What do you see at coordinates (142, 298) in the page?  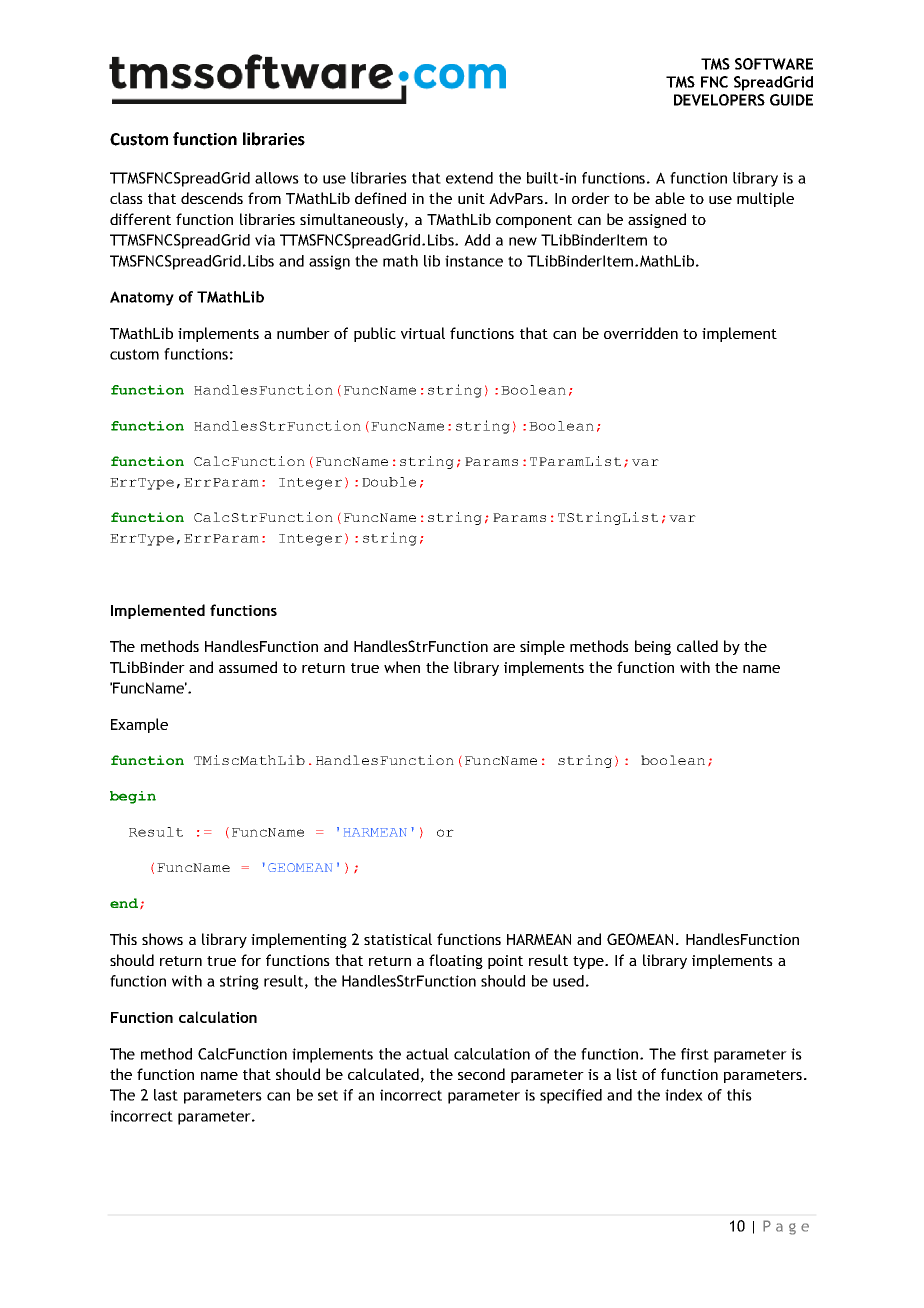 I see `Anatomy` at bounding box center [142, 298].
